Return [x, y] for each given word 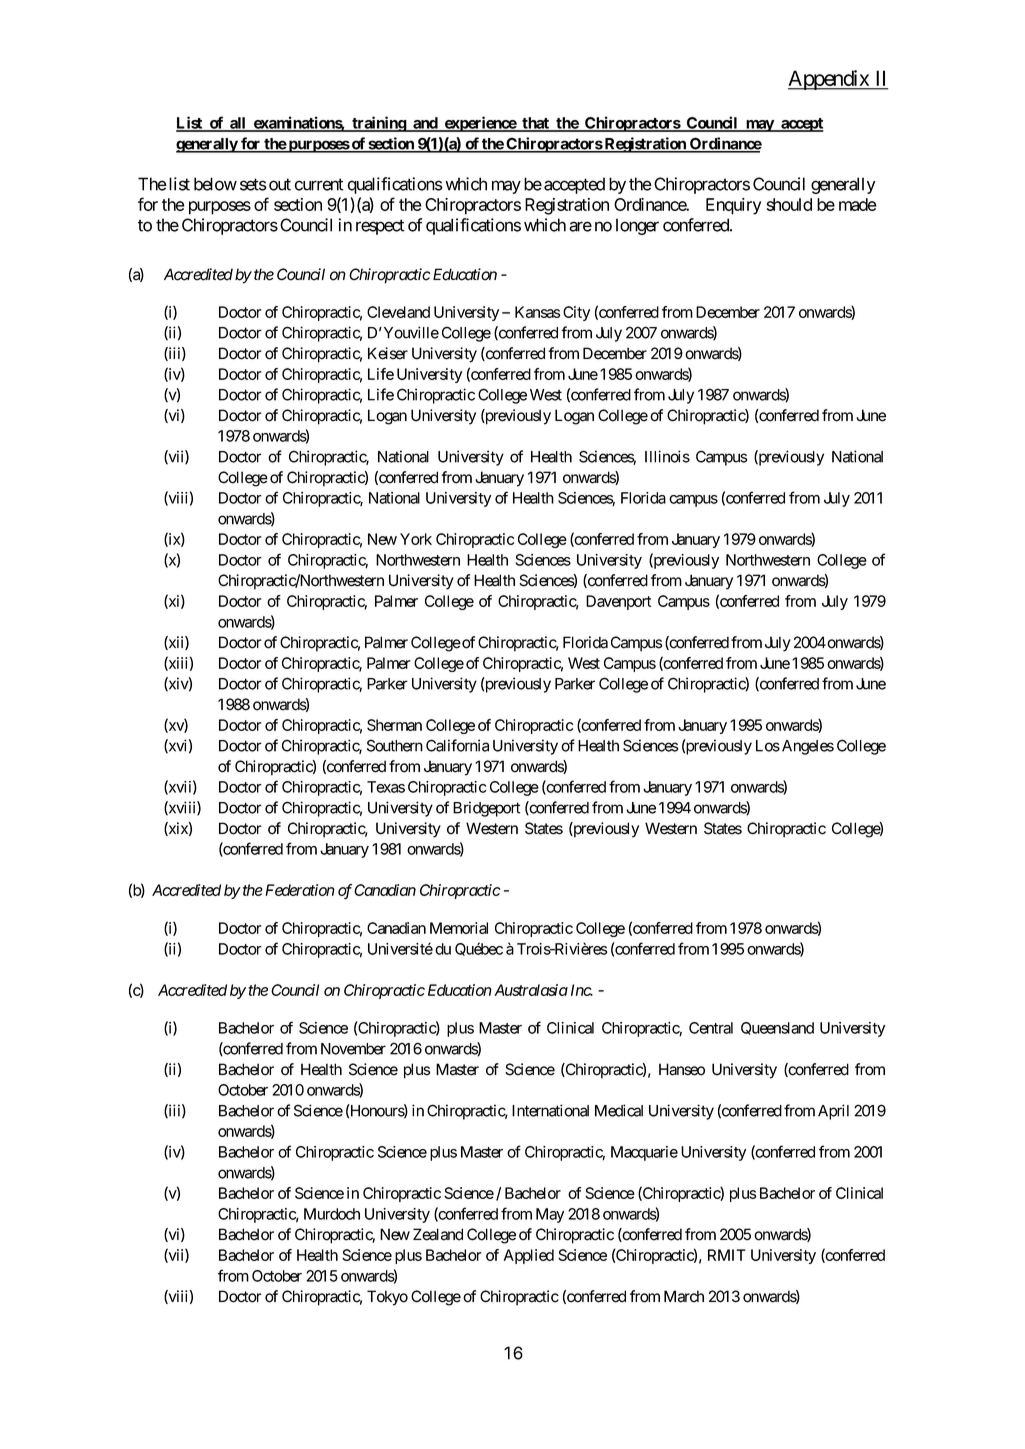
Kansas [538, 312]
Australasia [531, 990]
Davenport [618, 602]
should [789, 204]
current [319, 184]
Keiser [388, 353]
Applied [529, 1256]
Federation [300, 890]
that [535, 124]
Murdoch [332, 1214]
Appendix [829, 80]
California [457, 745]
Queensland [777, 1028]
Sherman [394, 725]
